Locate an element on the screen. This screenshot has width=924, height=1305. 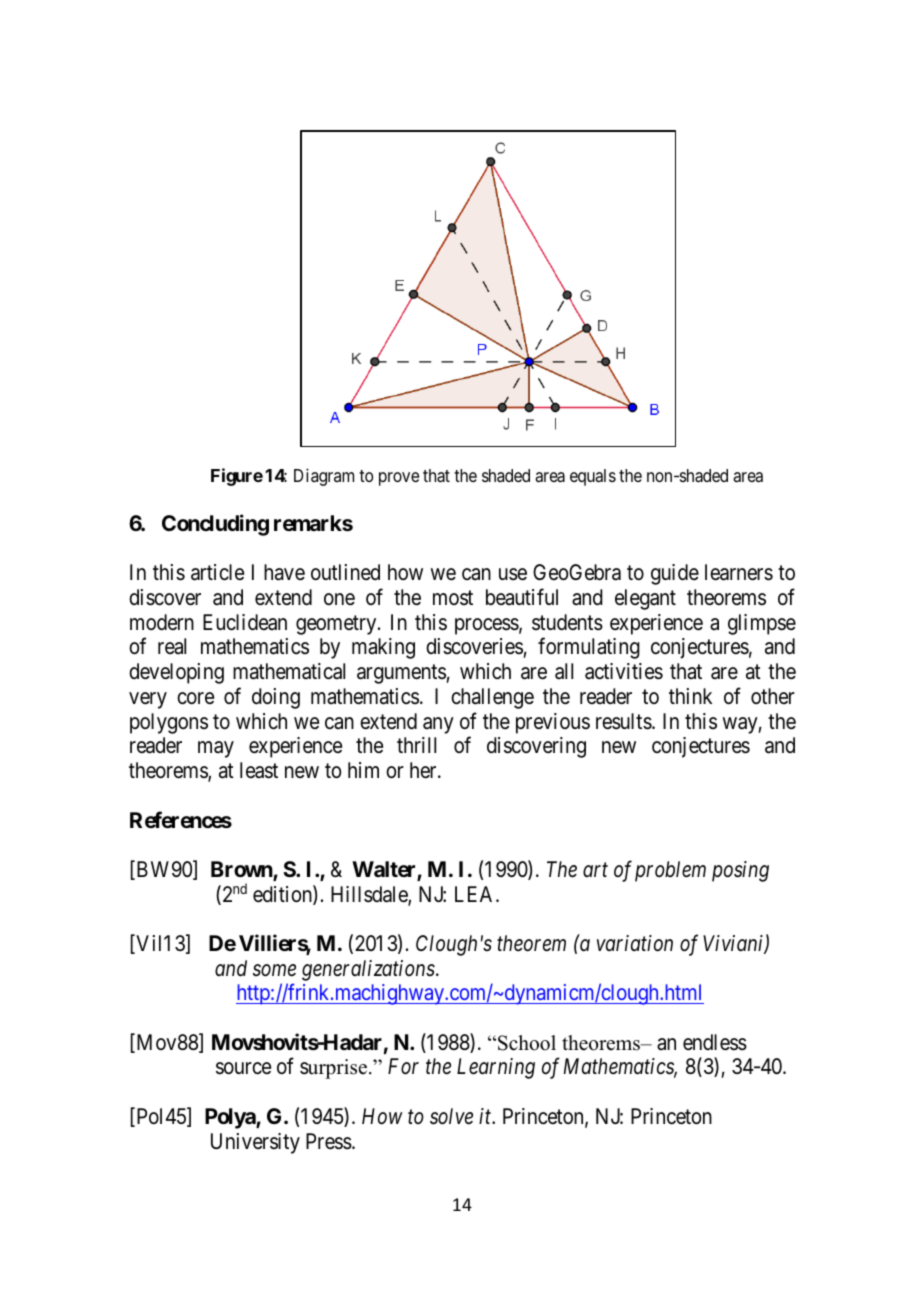
solve is located at coordinates (451, 1116).
